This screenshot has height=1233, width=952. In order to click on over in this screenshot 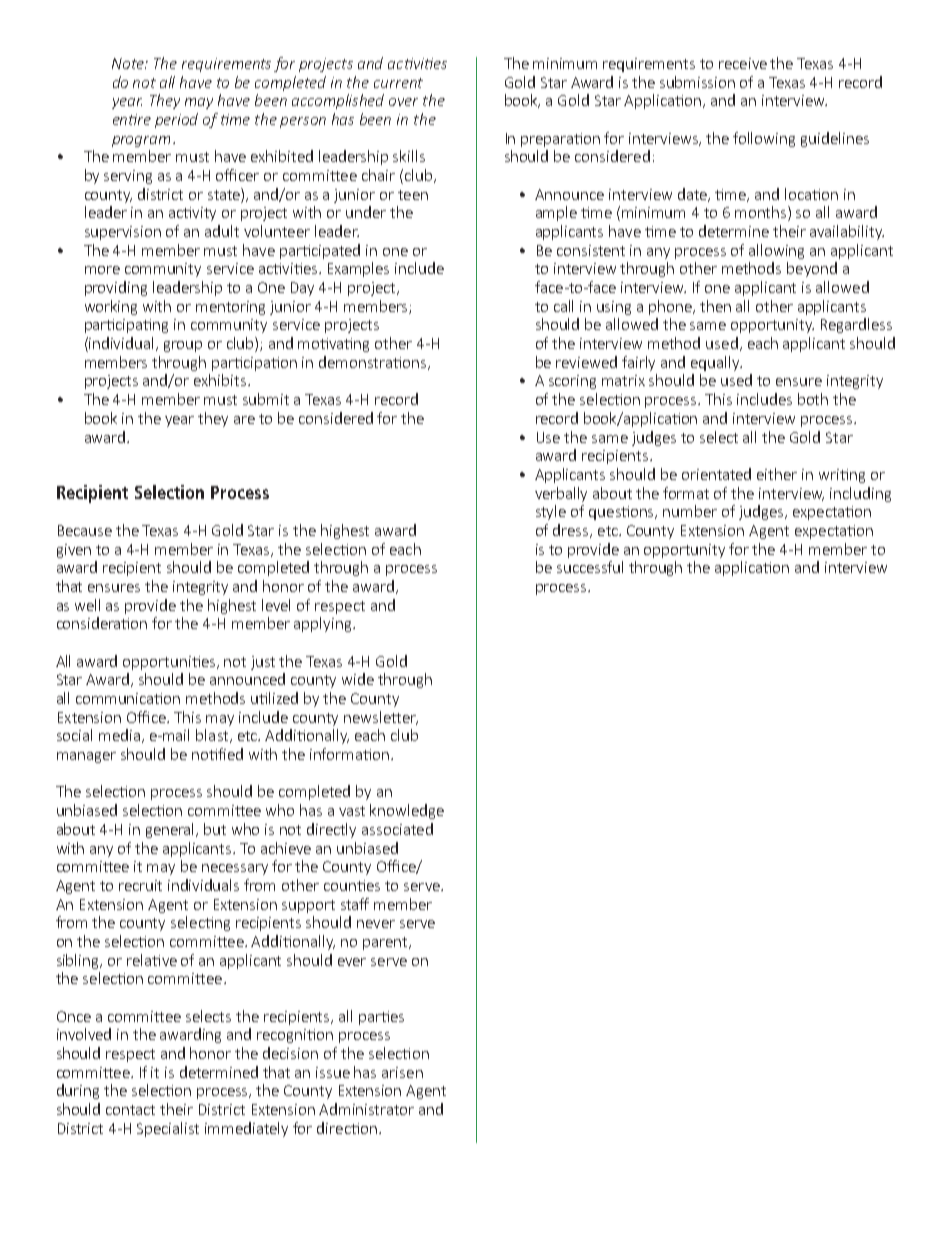, I will do `click(403, 102)`.
